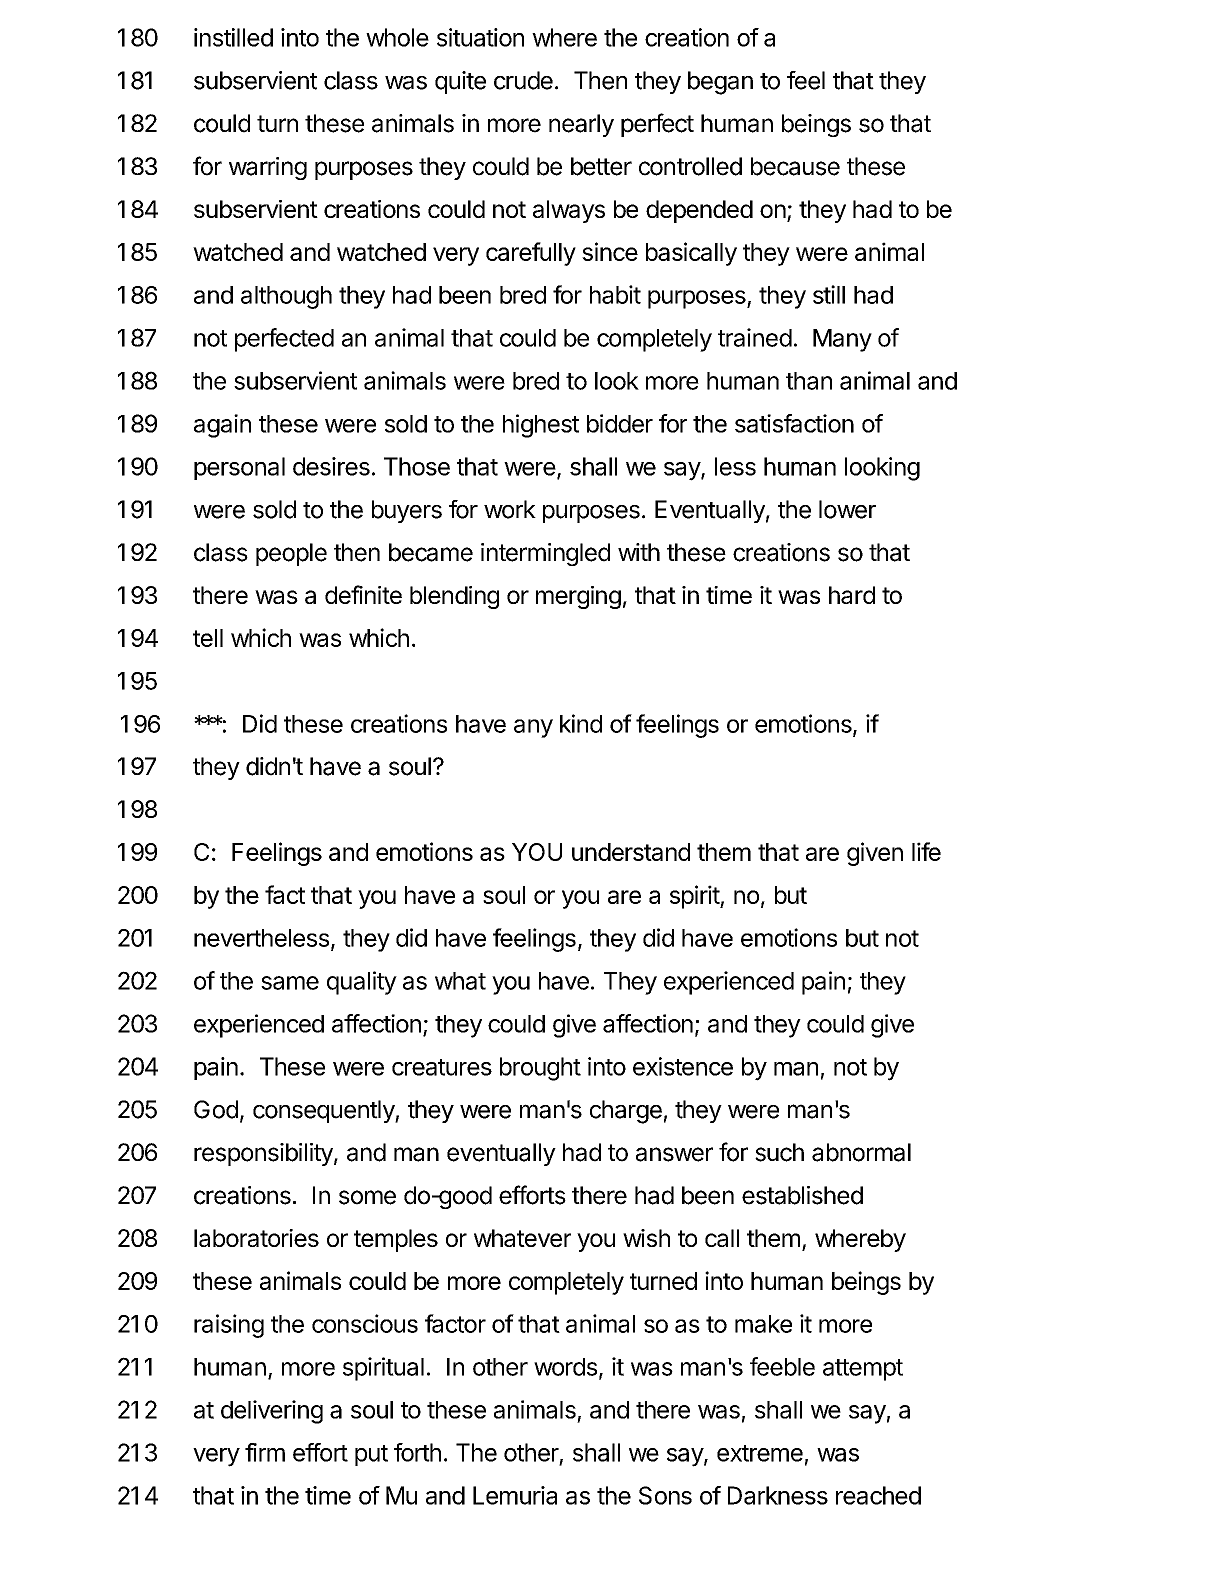 The height and width of the screenshot is (1590, 1229). I want to click on because, so click(795, 166).
